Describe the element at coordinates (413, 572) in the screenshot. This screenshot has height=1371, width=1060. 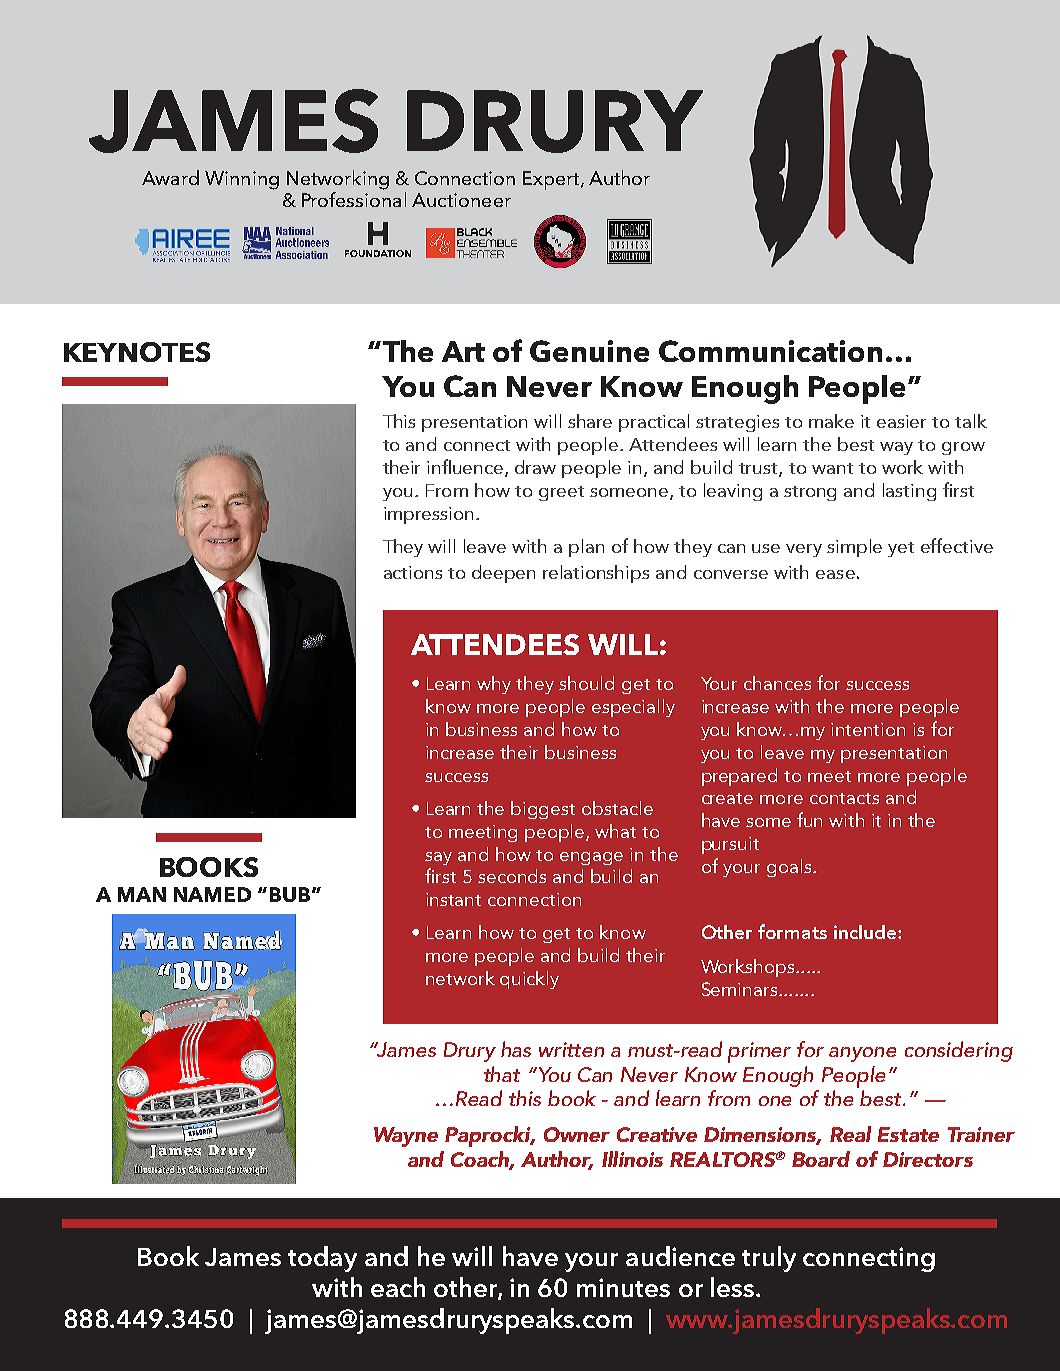
I see `actions` at that location.
